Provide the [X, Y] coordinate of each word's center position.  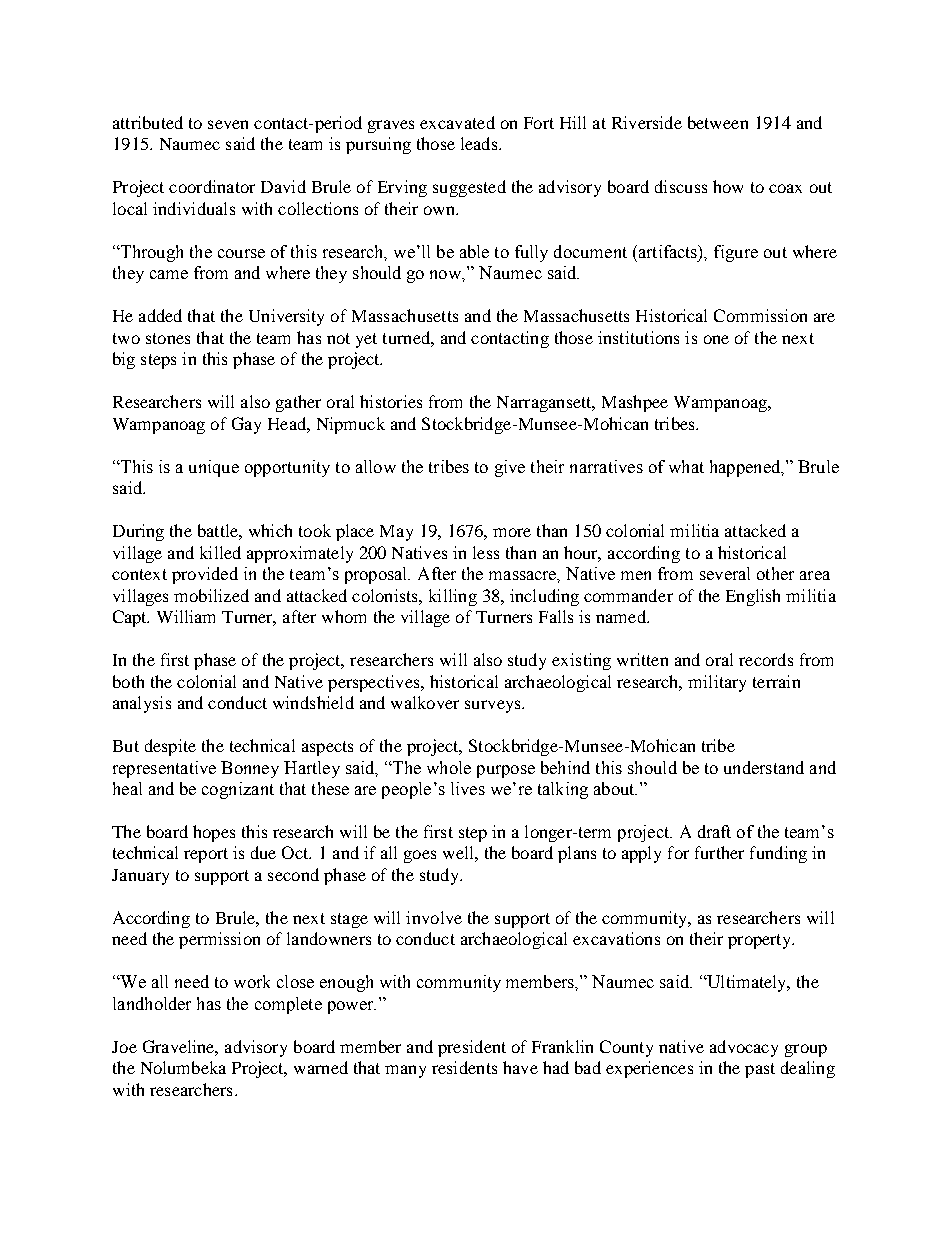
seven [228, 124]
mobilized [211, 595]
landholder [152, 1003]
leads [480, 143]
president [472, 1048]
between [718, 122]
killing [453, 597]
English [753, 597]
